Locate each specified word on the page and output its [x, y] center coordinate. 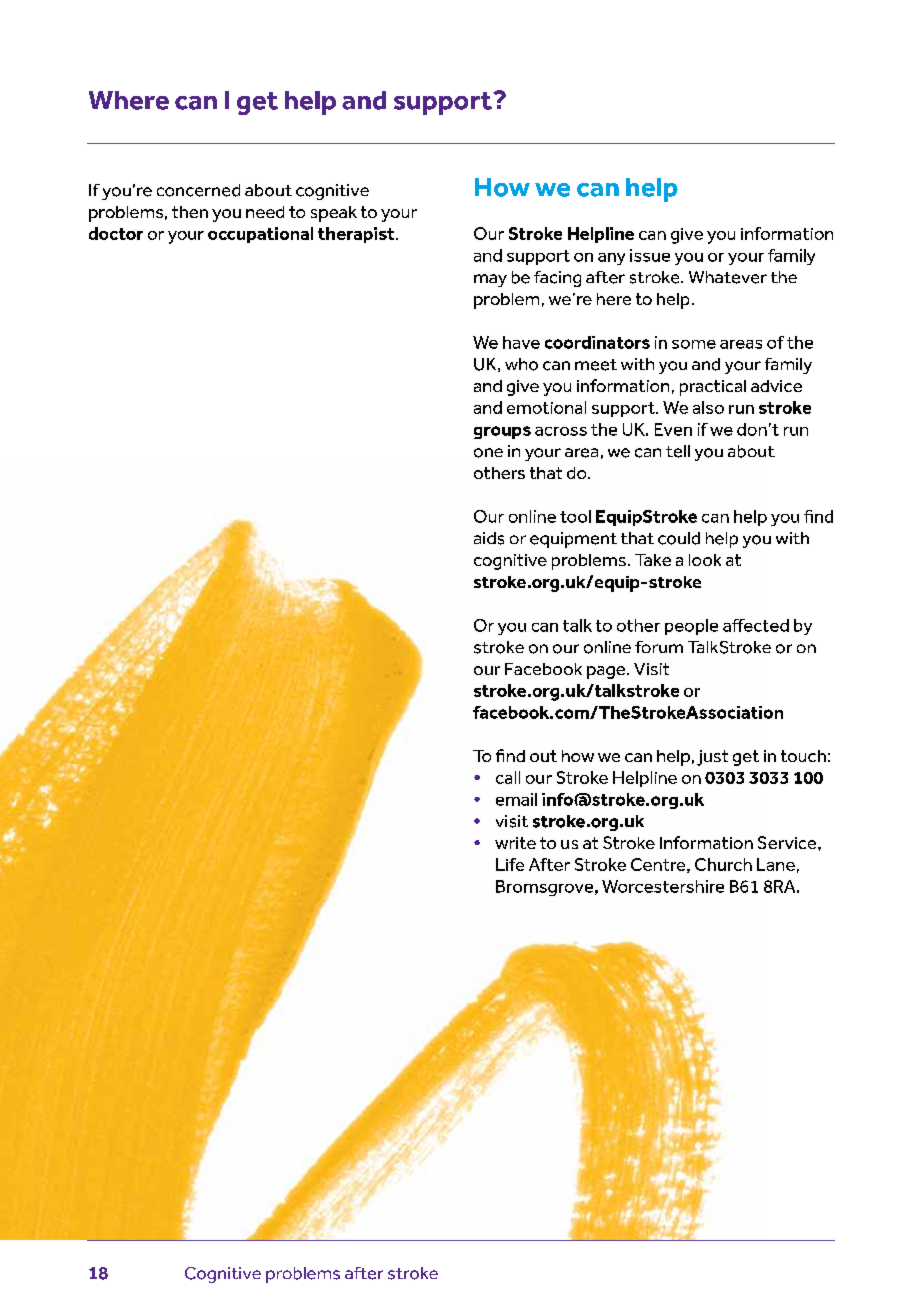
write [515, 843]
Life [510, 864]
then [190, 212]
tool [575, 516]
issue [650, 255]
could [679, 538]
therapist [357, 235]
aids [489, 538]
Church [723, 864]
